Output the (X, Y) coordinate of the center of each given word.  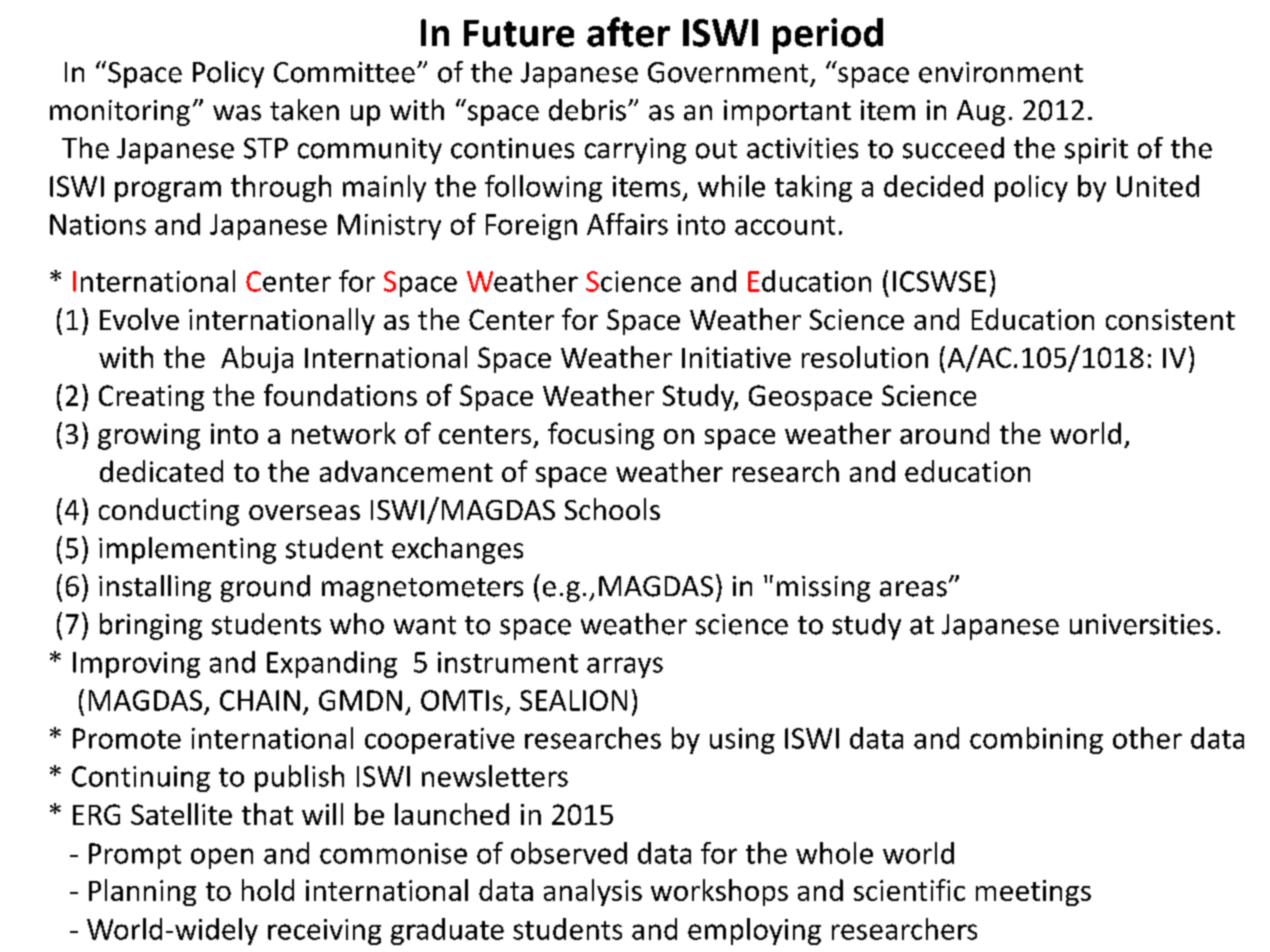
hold (268, 890)
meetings (1033, 893)
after (628, 32)
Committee (344, 72)
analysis (593, 892)
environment (1001, 72)
